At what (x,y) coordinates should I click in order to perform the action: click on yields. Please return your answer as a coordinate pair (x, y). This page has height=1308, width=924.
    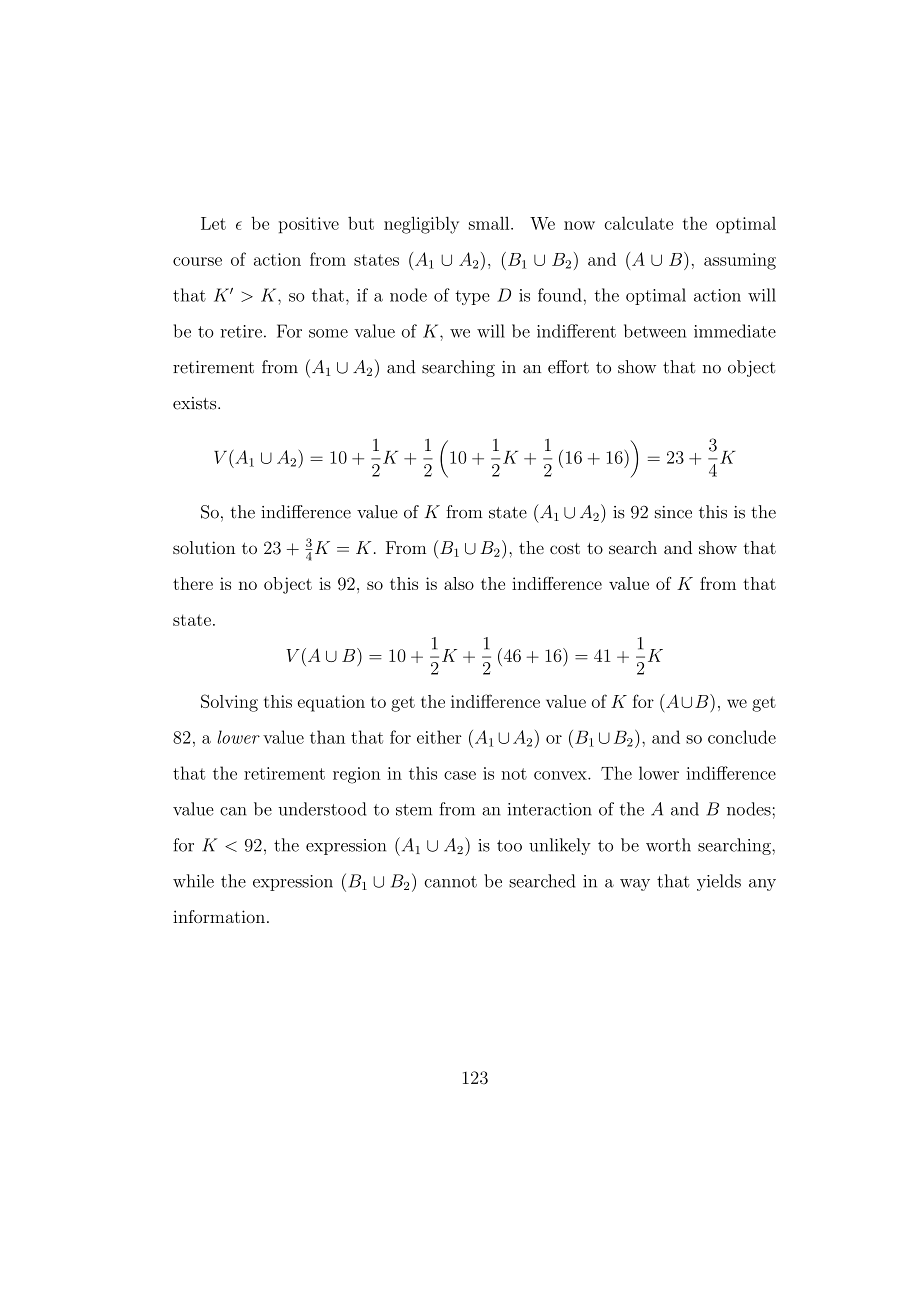
    Looking at the image, I should click on (719, 882).
